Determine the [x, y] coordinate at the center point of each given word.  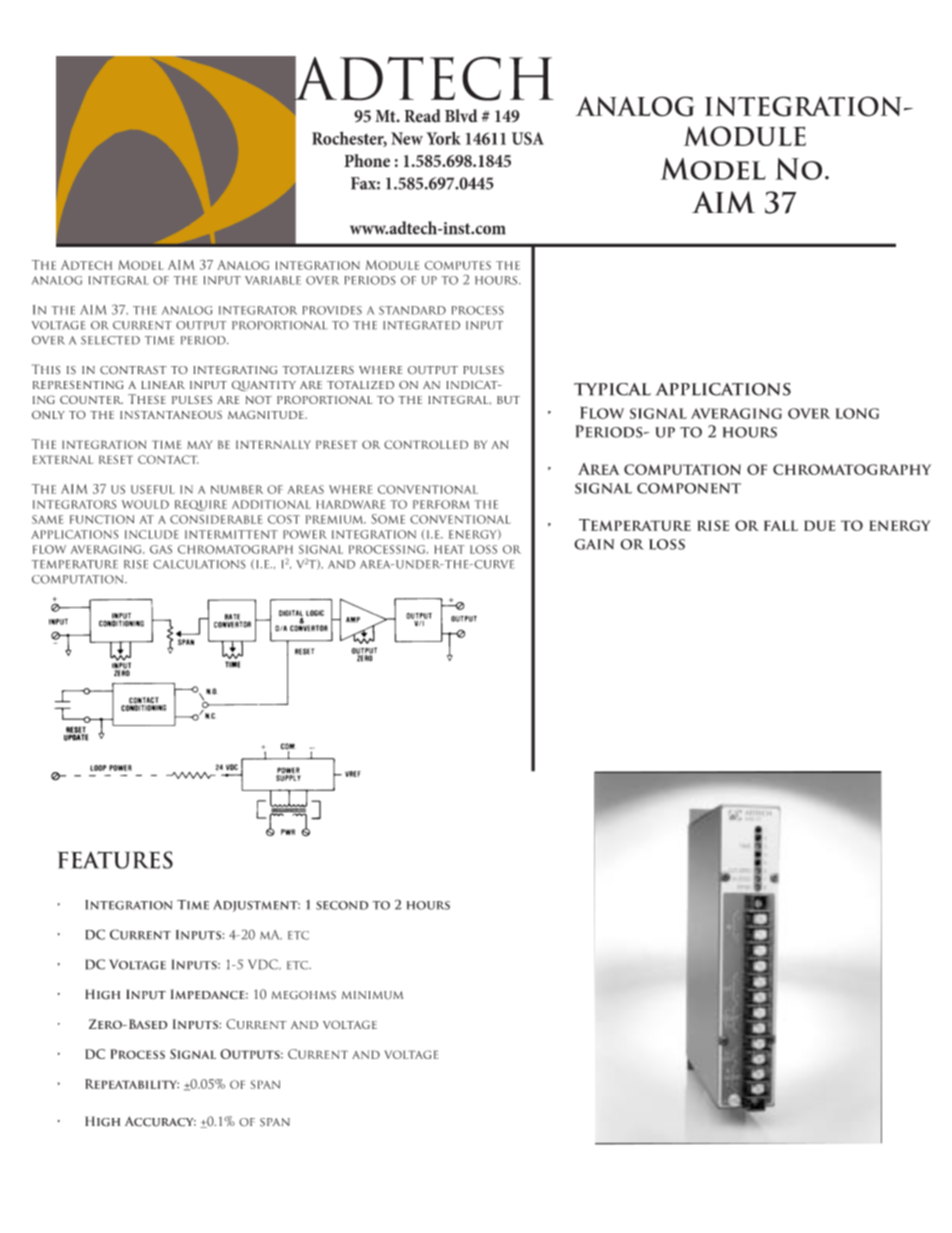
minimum [372, 995]
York [443, 138]
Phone [367, 160]
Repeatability [132, 1084]
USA [528, 138]
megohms [304, 995]
